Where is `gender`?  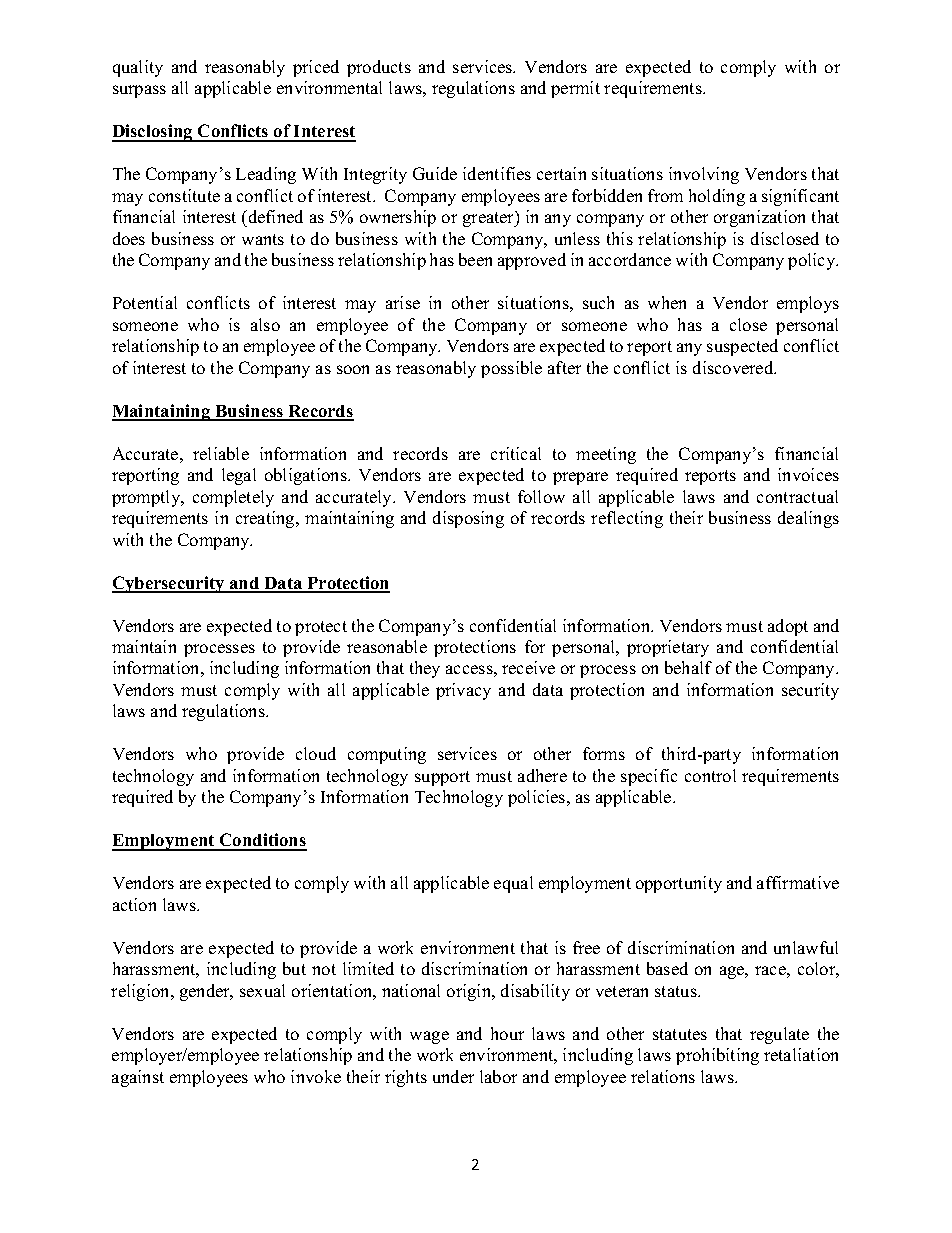 gender is located at coordinates (206, 992).
